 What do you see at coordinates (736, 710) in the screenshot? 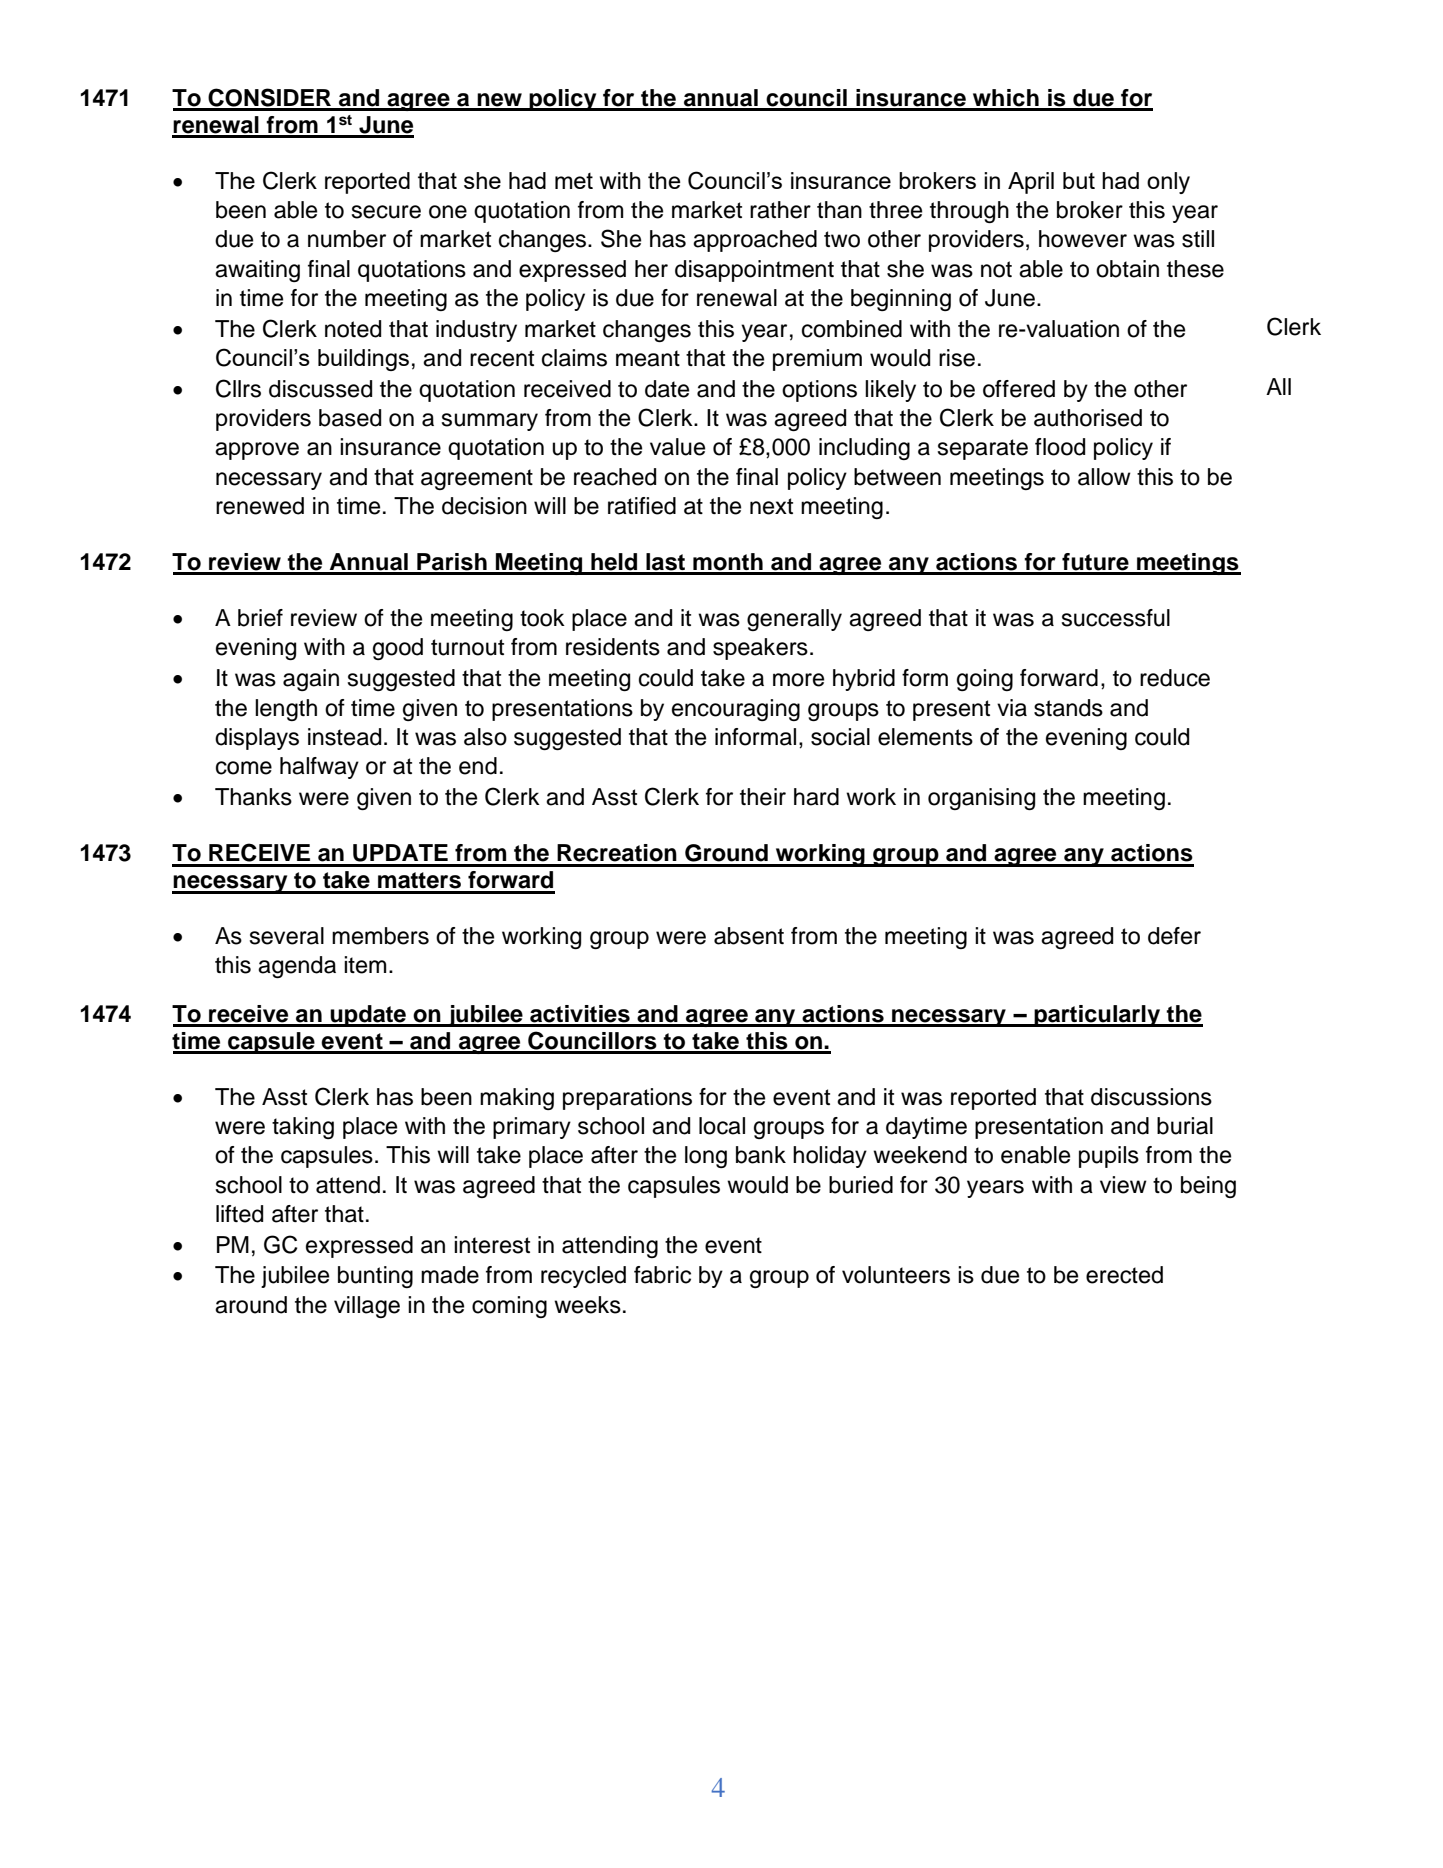
I see `encouraging` at bounding box center [736, 710].
